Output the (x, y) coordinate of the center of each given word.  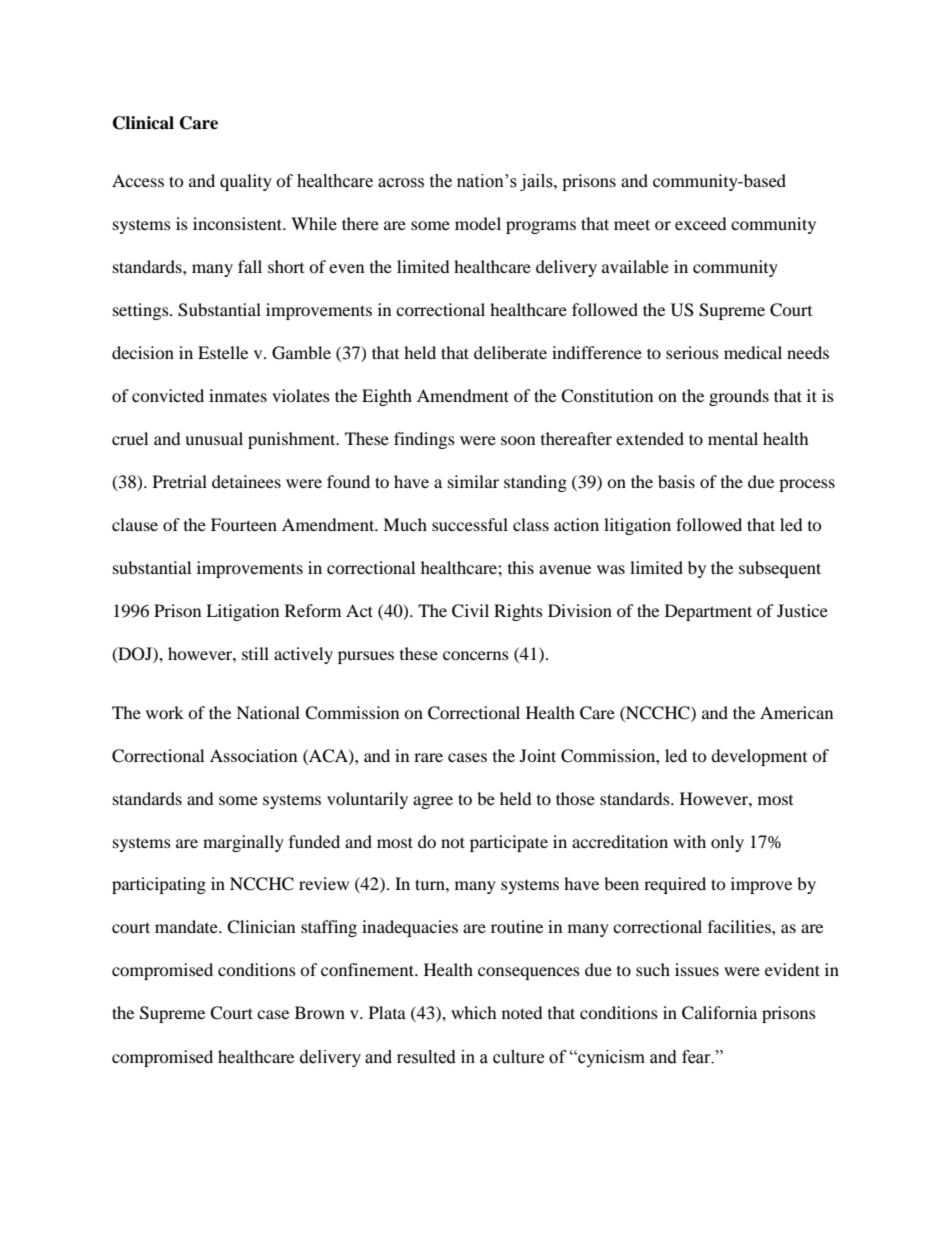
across (401, 183)
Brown (320, 1012)
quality (246, 182)
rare (428, 757)
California (719, 1013)
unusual (214, 438)
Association (253, 755)
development (759, 757)
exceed (701, 223)
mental (733, 438)
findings (424, 440)
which (474, 1012)
